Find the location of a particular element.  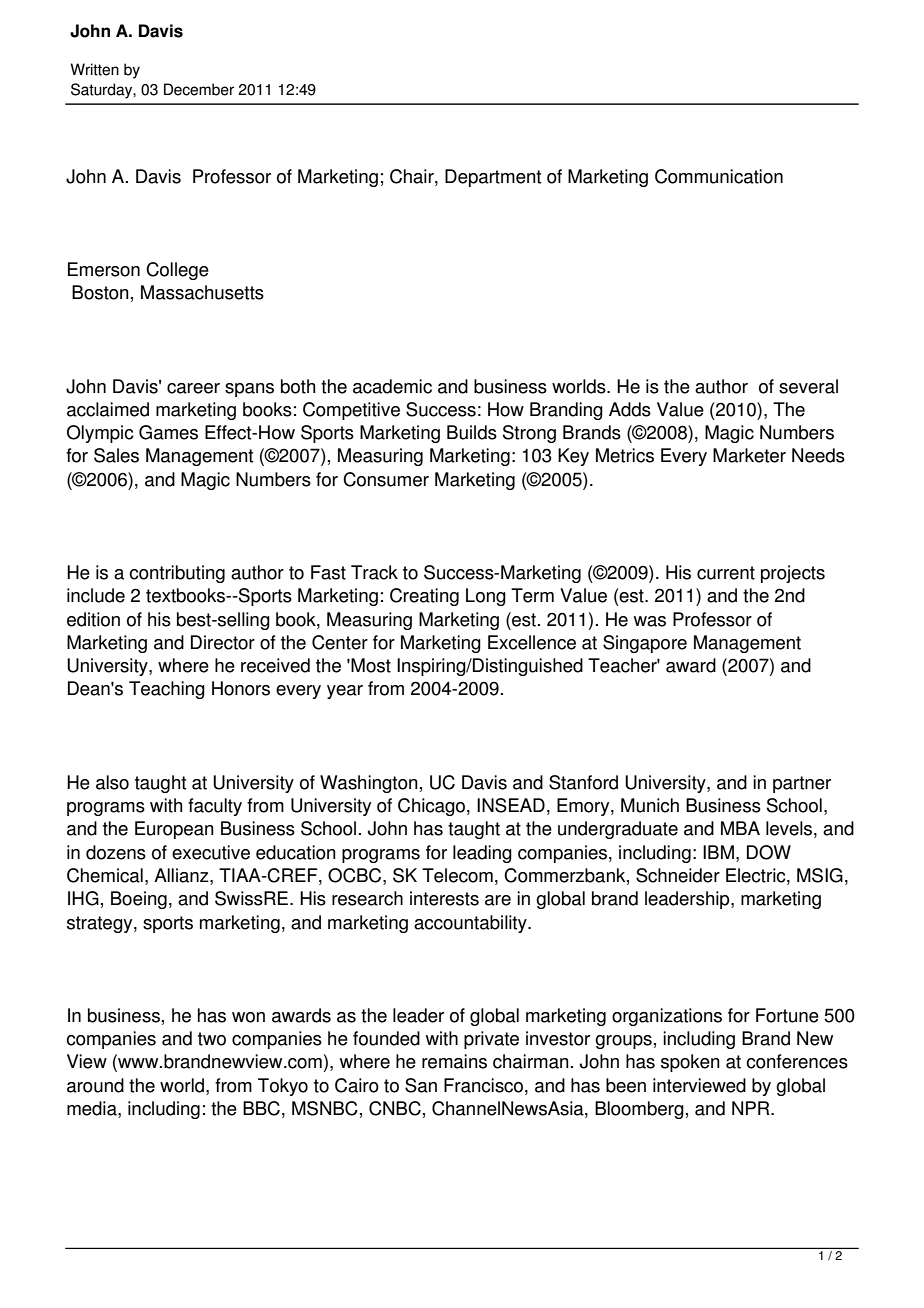

contributing is located at coordinates (177, 574).
